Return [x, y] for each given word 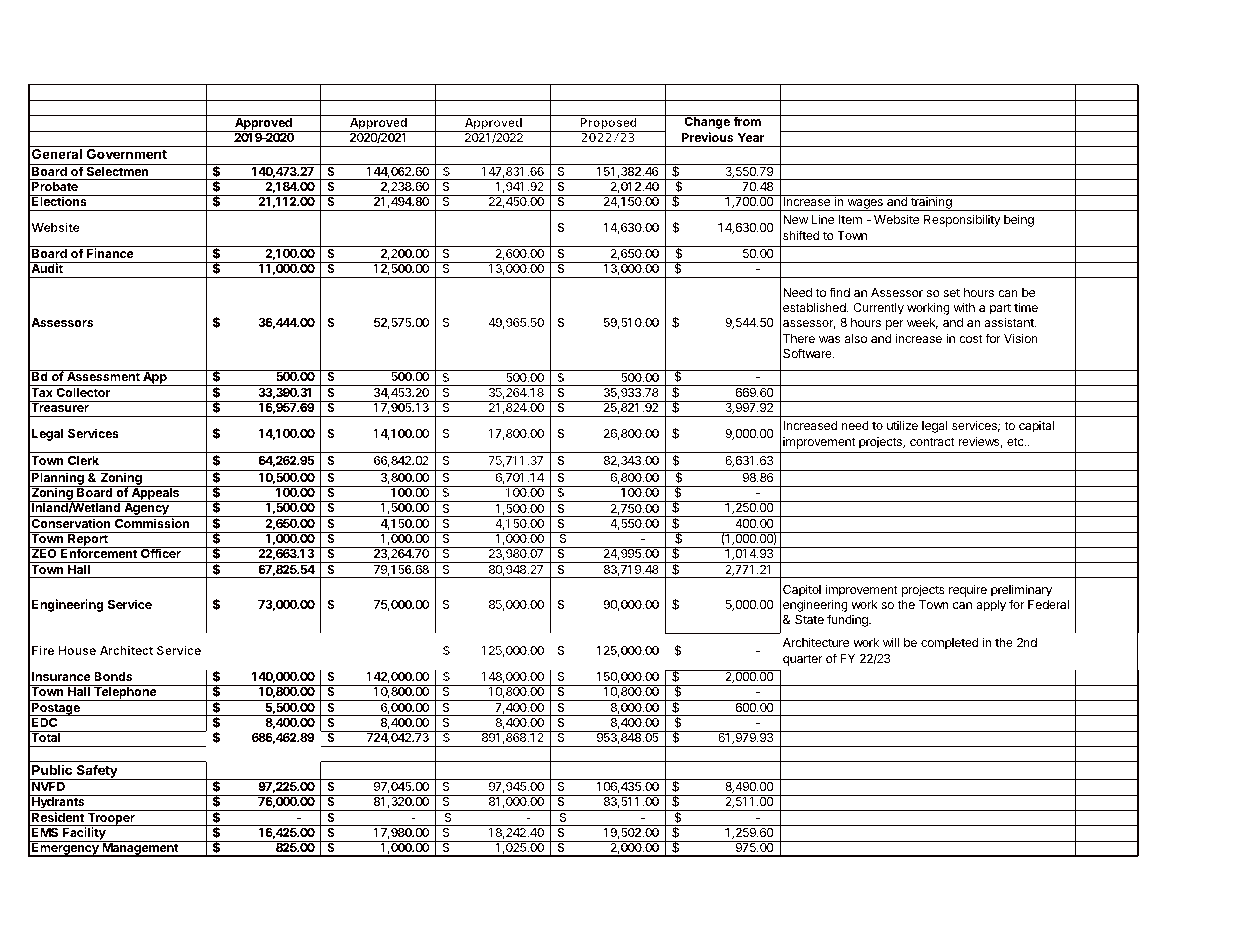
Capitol [802, 590]
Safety [97, 772]
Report [88, 540]
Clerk [83, 460]
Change [707, 122]
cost [971, 338]
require [968, 590]
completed [949, 644]
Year [751, 137]
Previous [707, 137]
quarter [802, 660]
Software [808, 353]
